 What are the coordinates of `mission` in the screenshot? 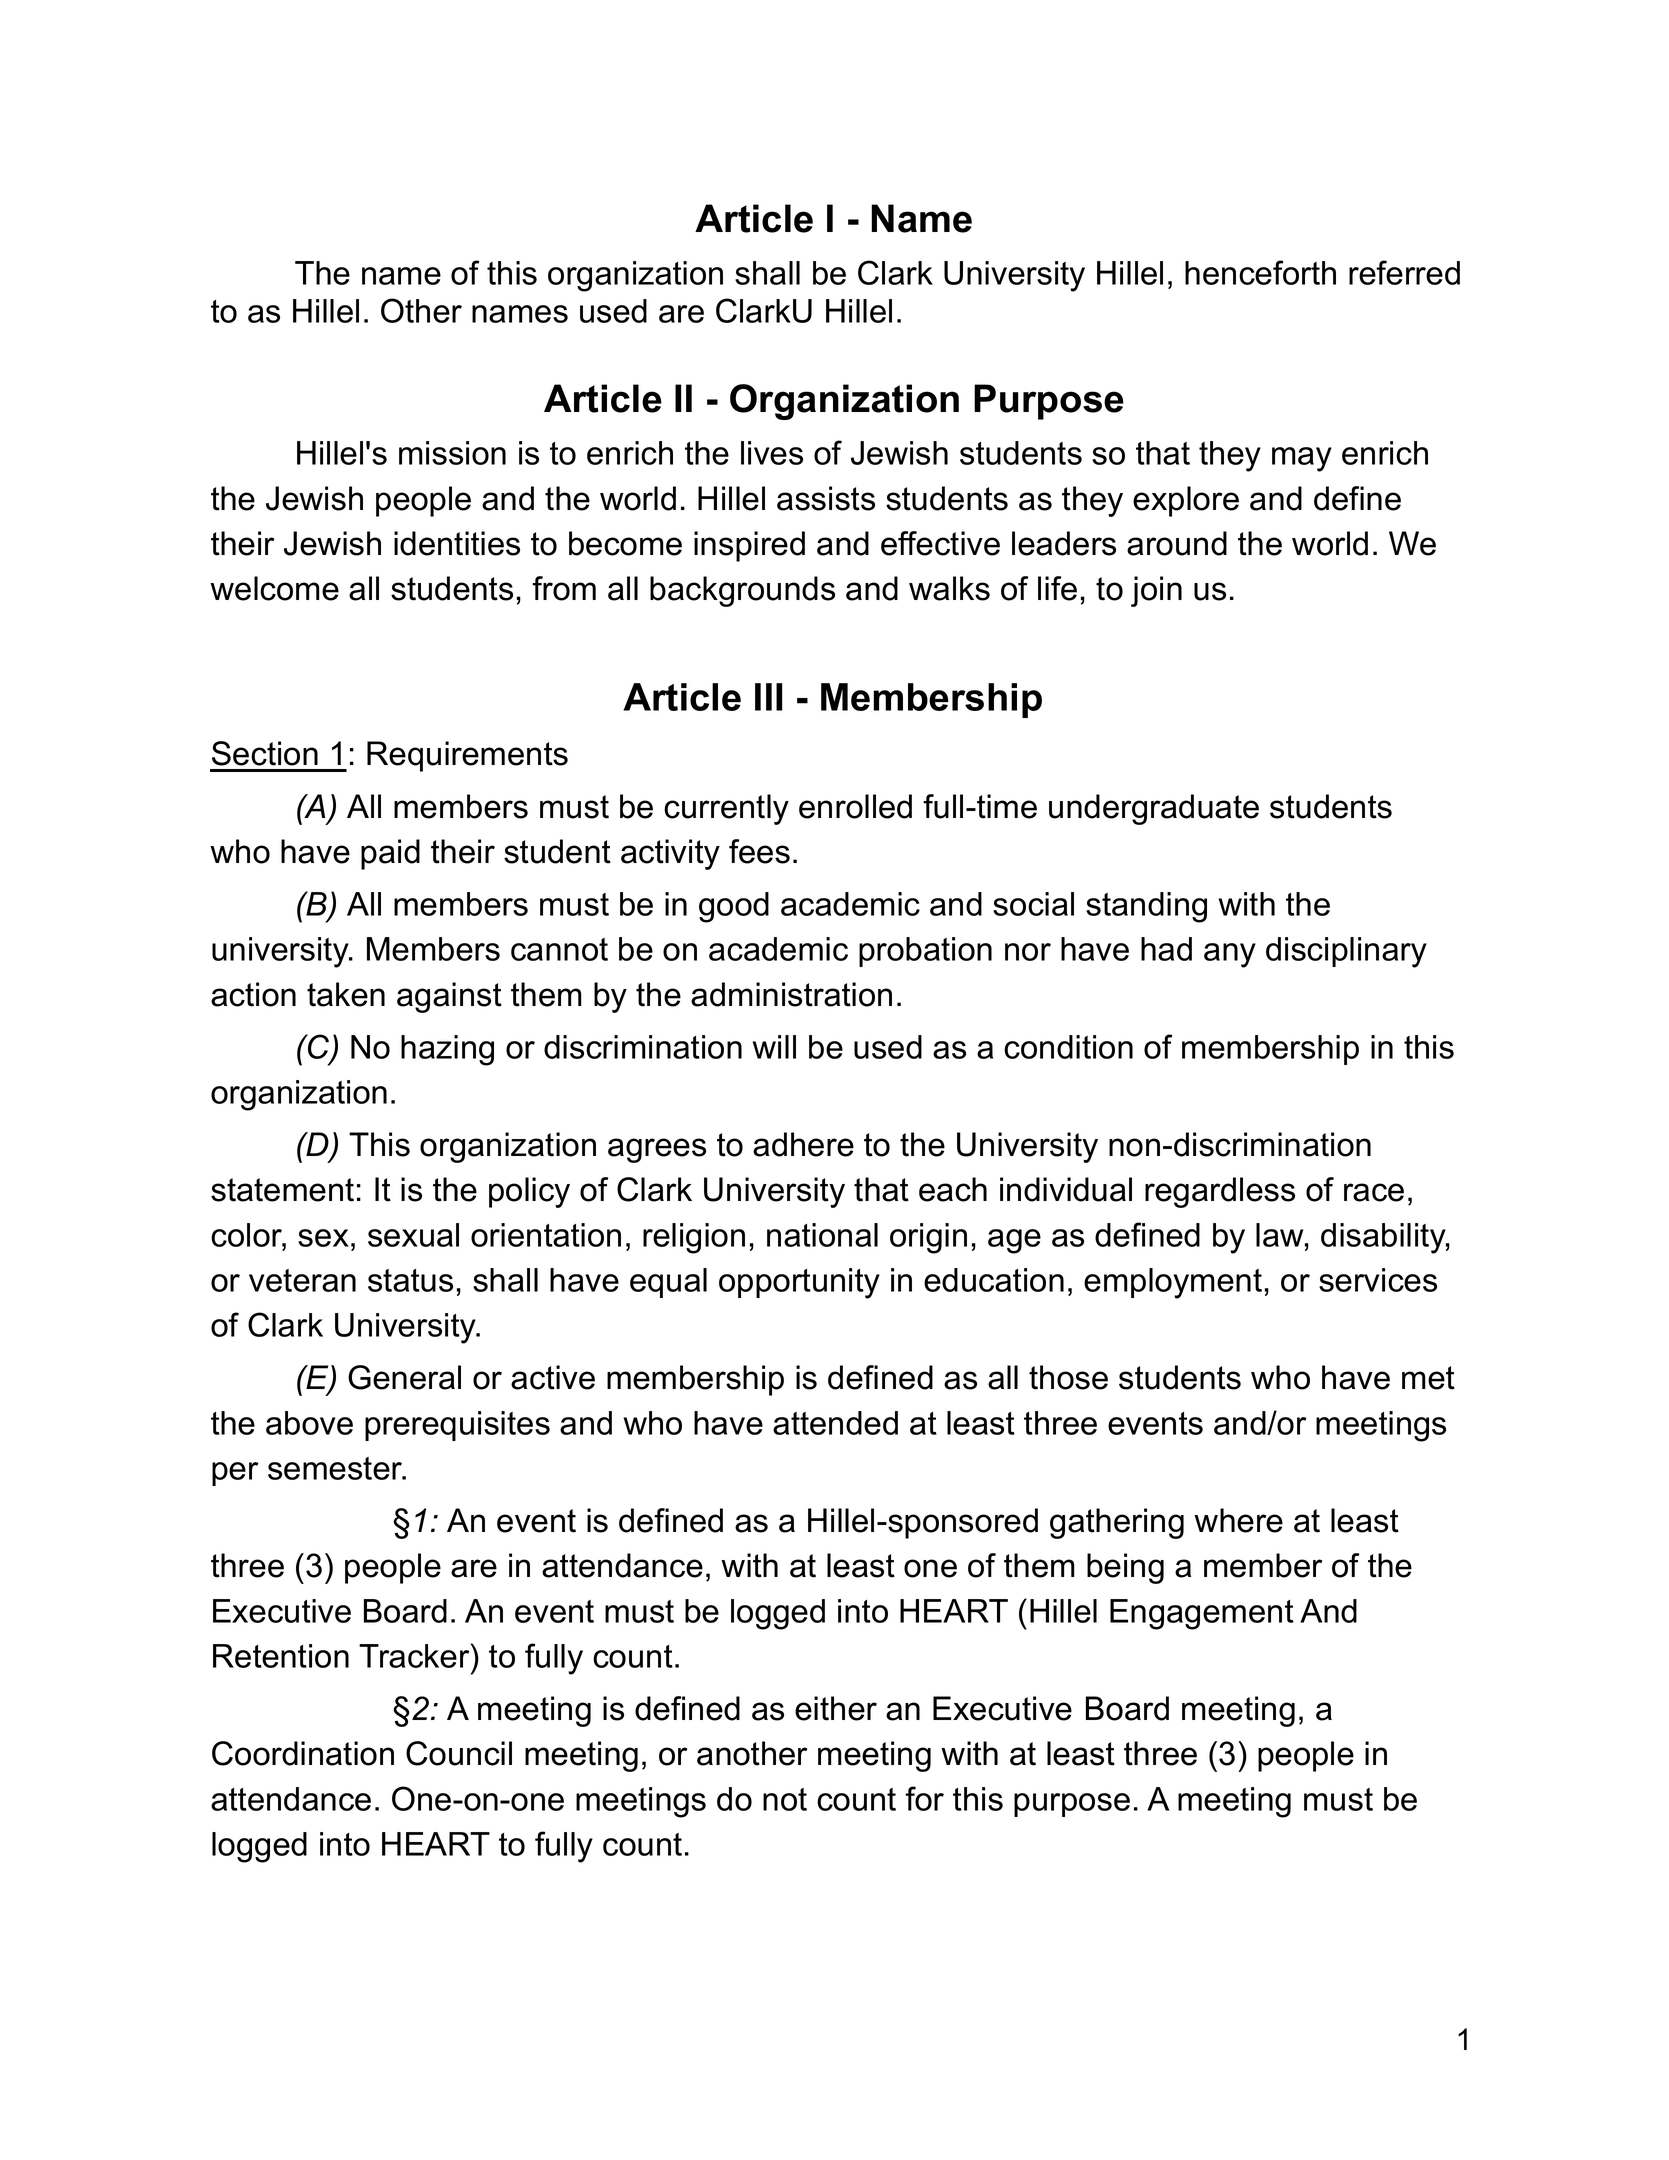 It's located at (452, 453).
